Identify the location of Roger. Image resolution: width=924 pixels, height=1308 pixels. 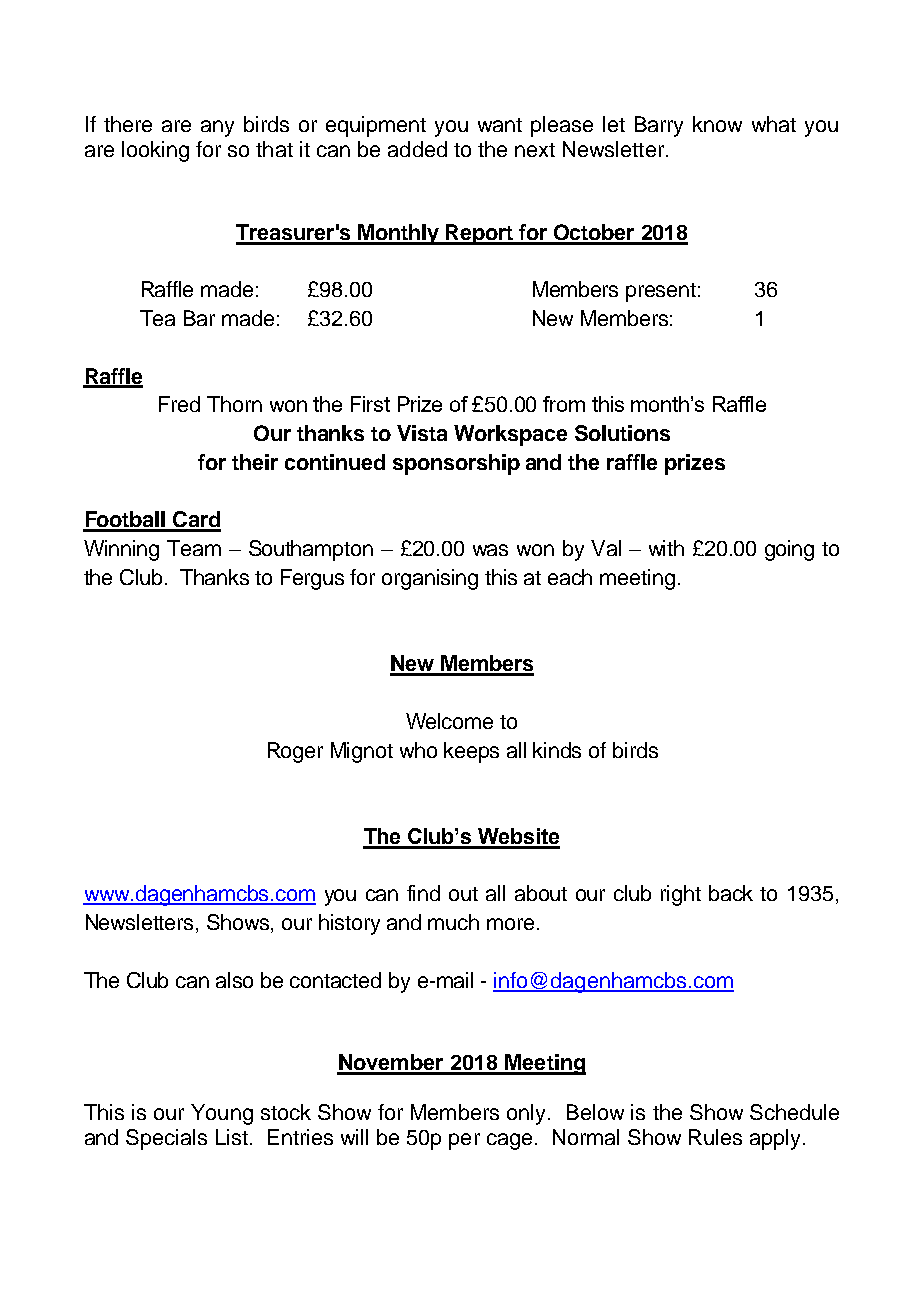
(295, 752).
